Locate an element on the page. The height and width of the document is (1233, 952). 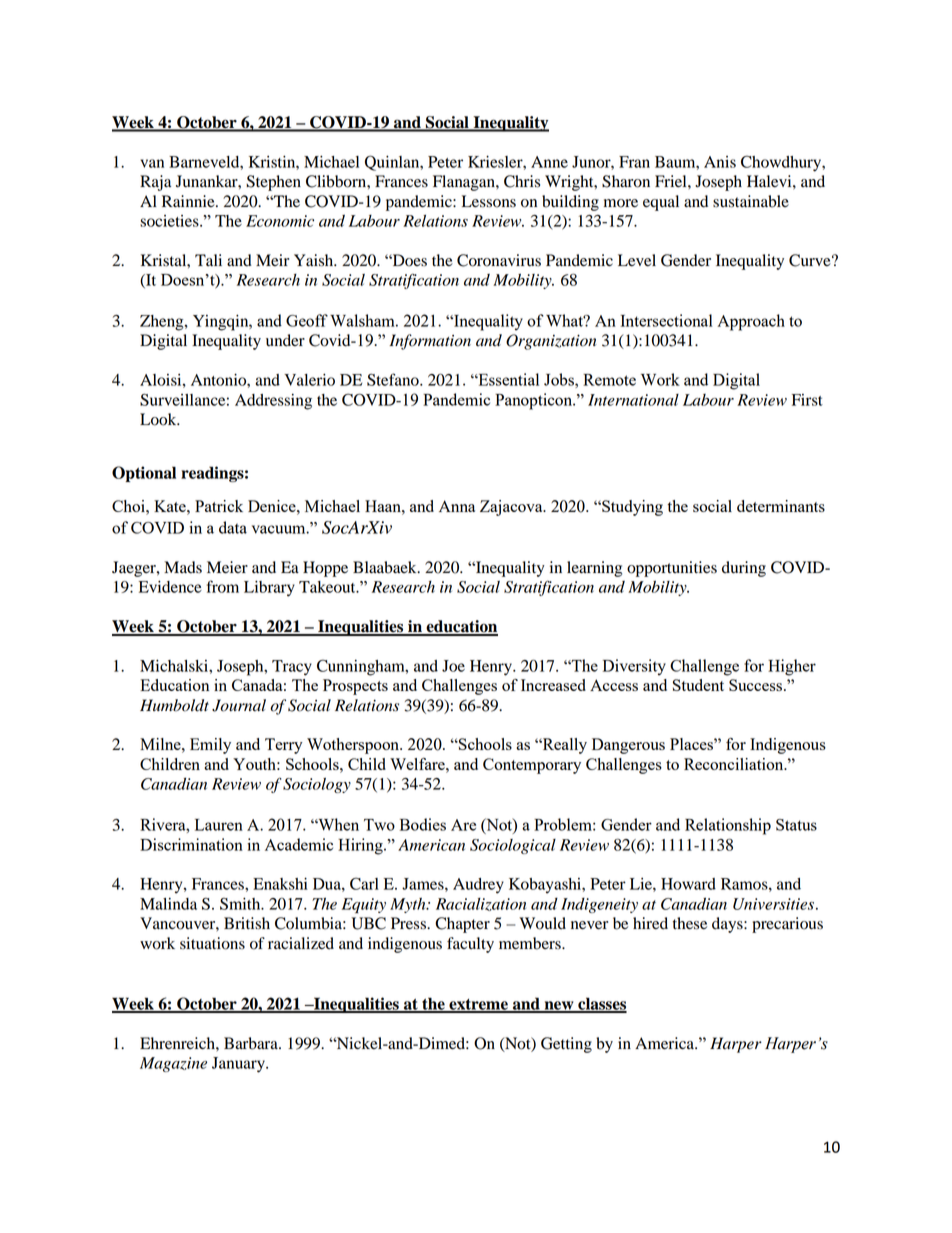
Contemporary is located at coordinates (532, 766).
